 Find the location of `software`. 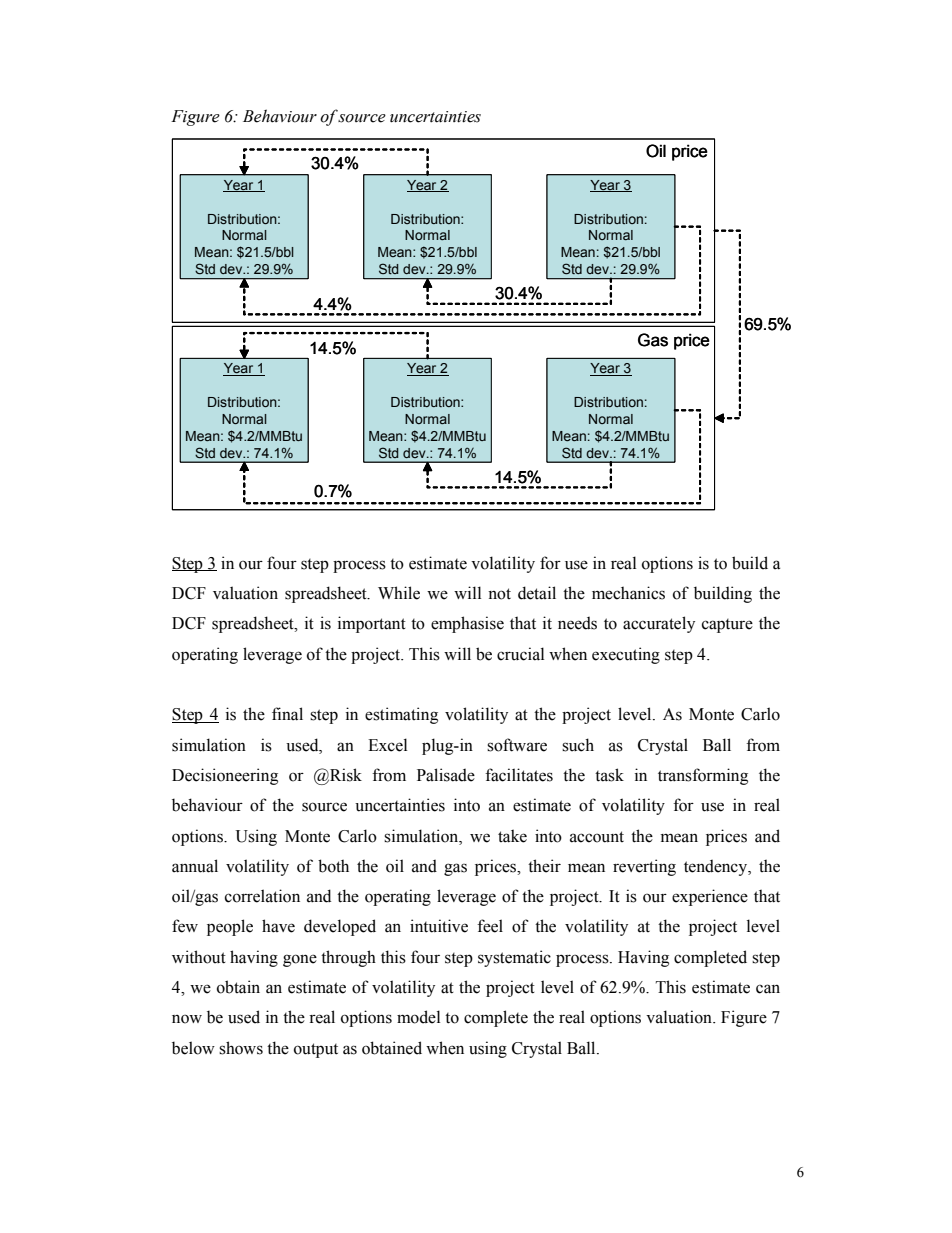

software is located at coordinates (517, 745).
